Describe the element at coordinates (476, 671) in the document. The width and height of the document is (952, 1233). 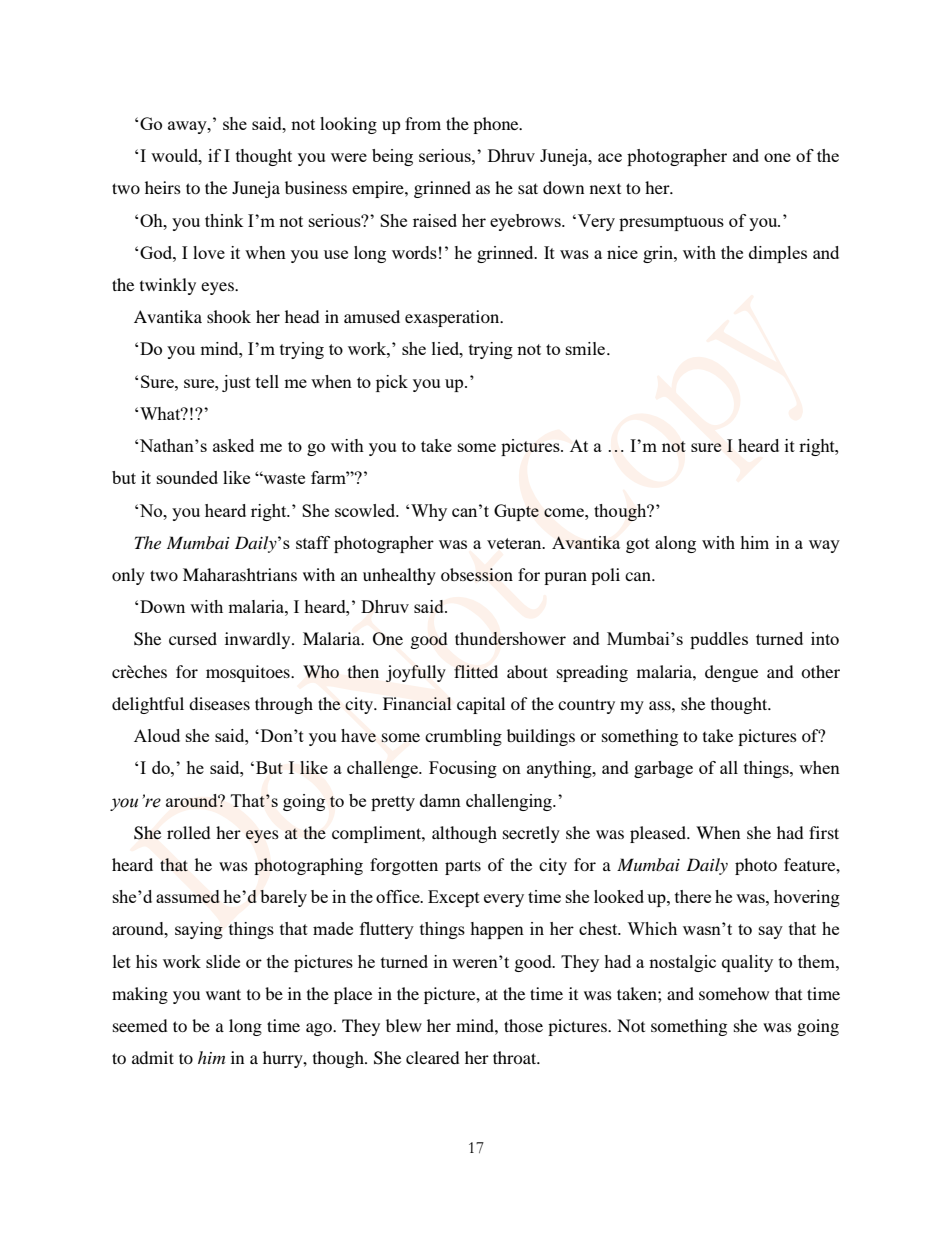
I see `flitted` at that location.
